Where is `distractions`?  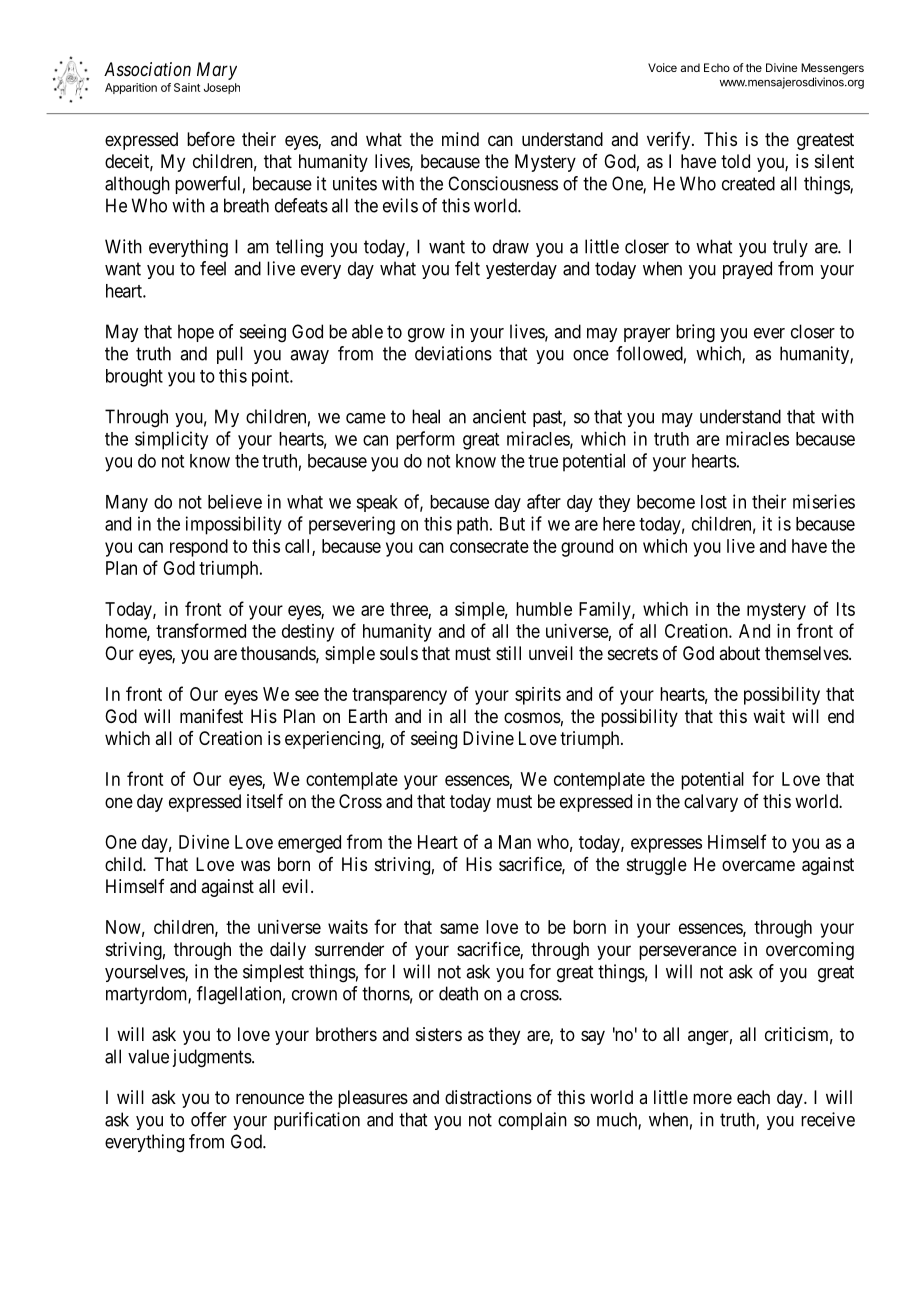 distractions is located at coordinates (488, 1097).
